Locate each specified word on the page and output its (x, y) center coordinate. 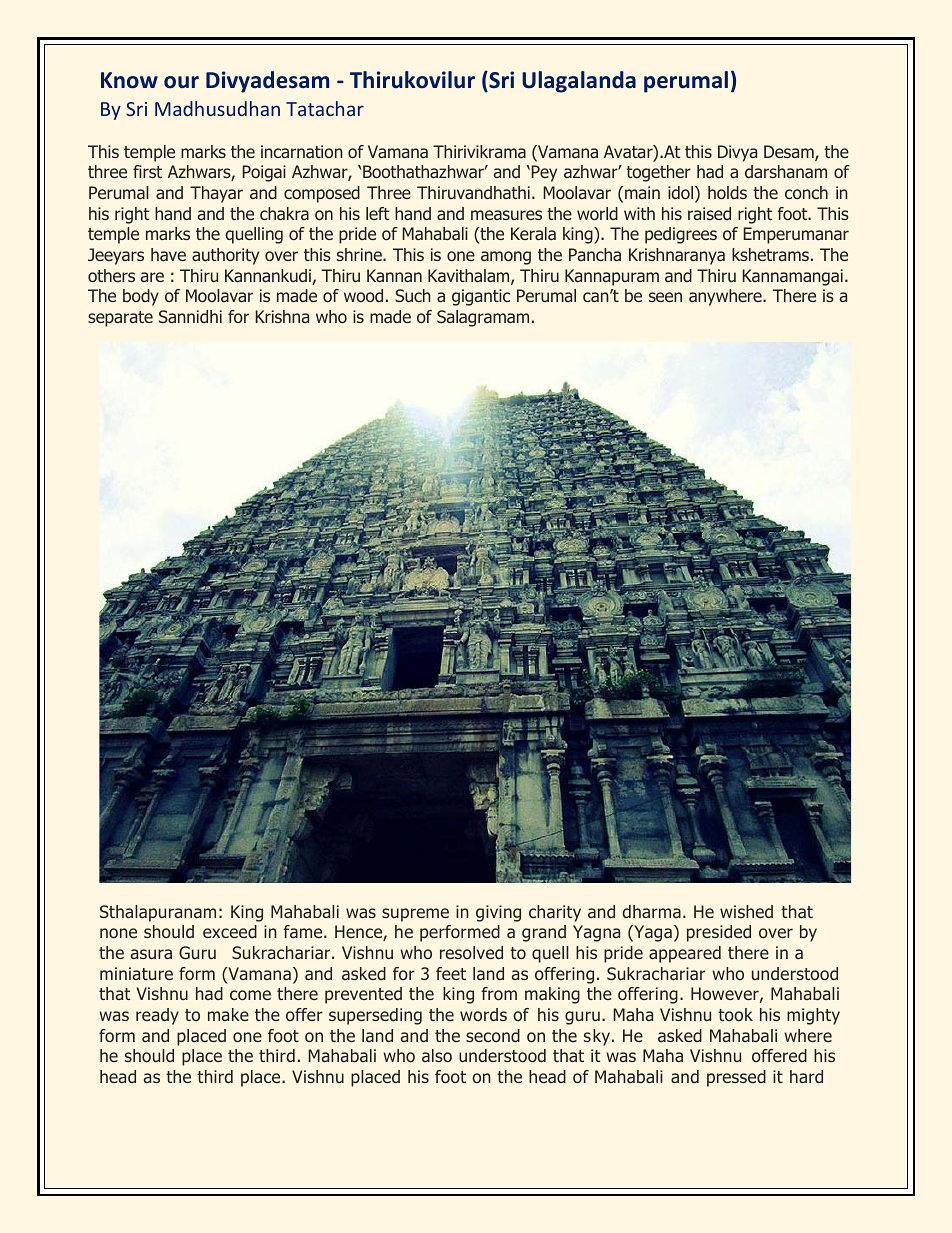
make (228, 1014)
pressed (736, 1078)
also (437, 1055)
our (181, 82)
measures (506, 215)
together (658, 173)
